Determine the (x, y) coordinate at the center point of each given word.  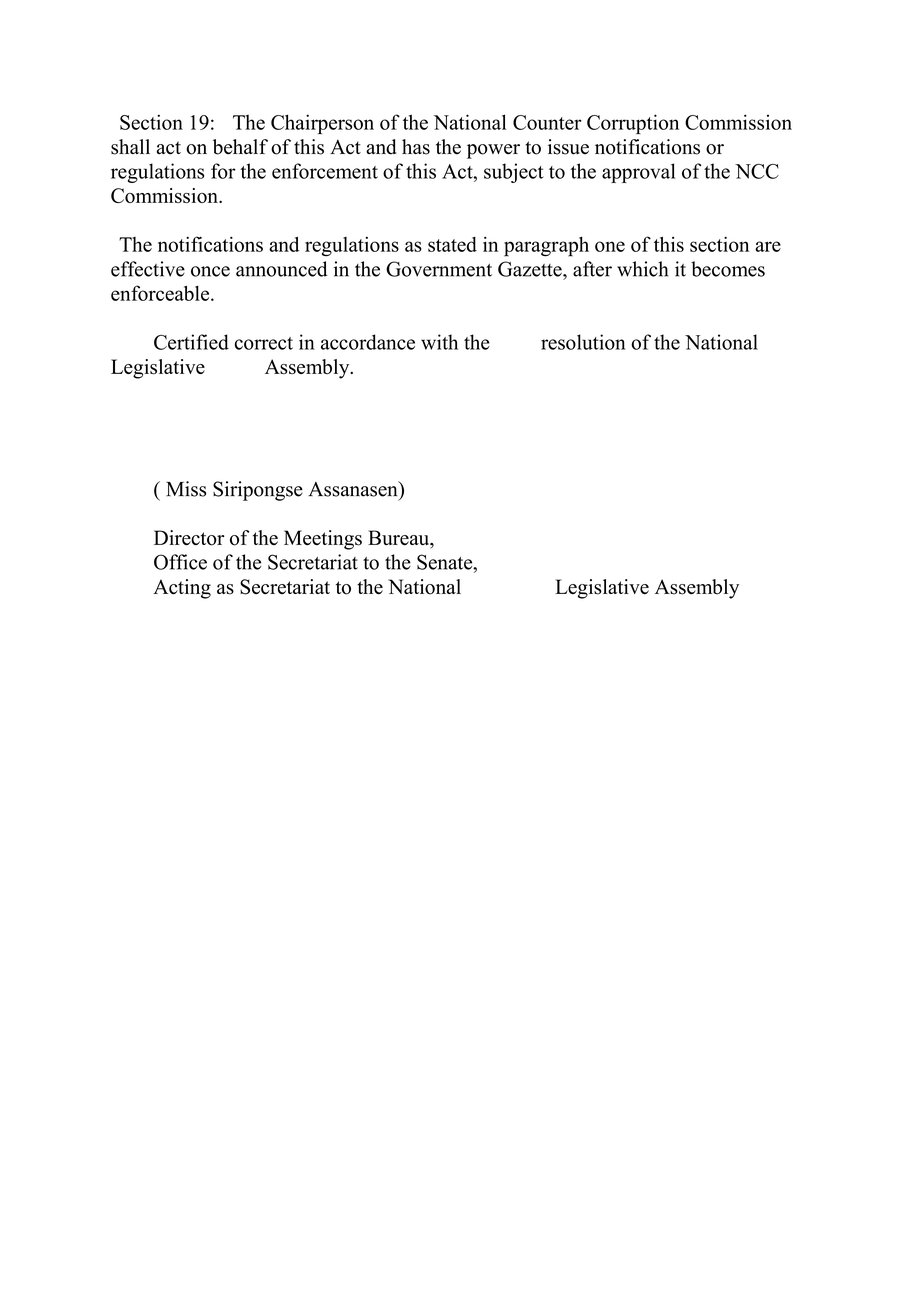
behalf (240, 147)
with (439, 342)
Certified (191, 342)
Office (180, 562)
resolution (583, 342)
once (210, 271)
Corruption (633, 124)
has (416, 147)
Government (439, 269)
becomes (728, 269)
